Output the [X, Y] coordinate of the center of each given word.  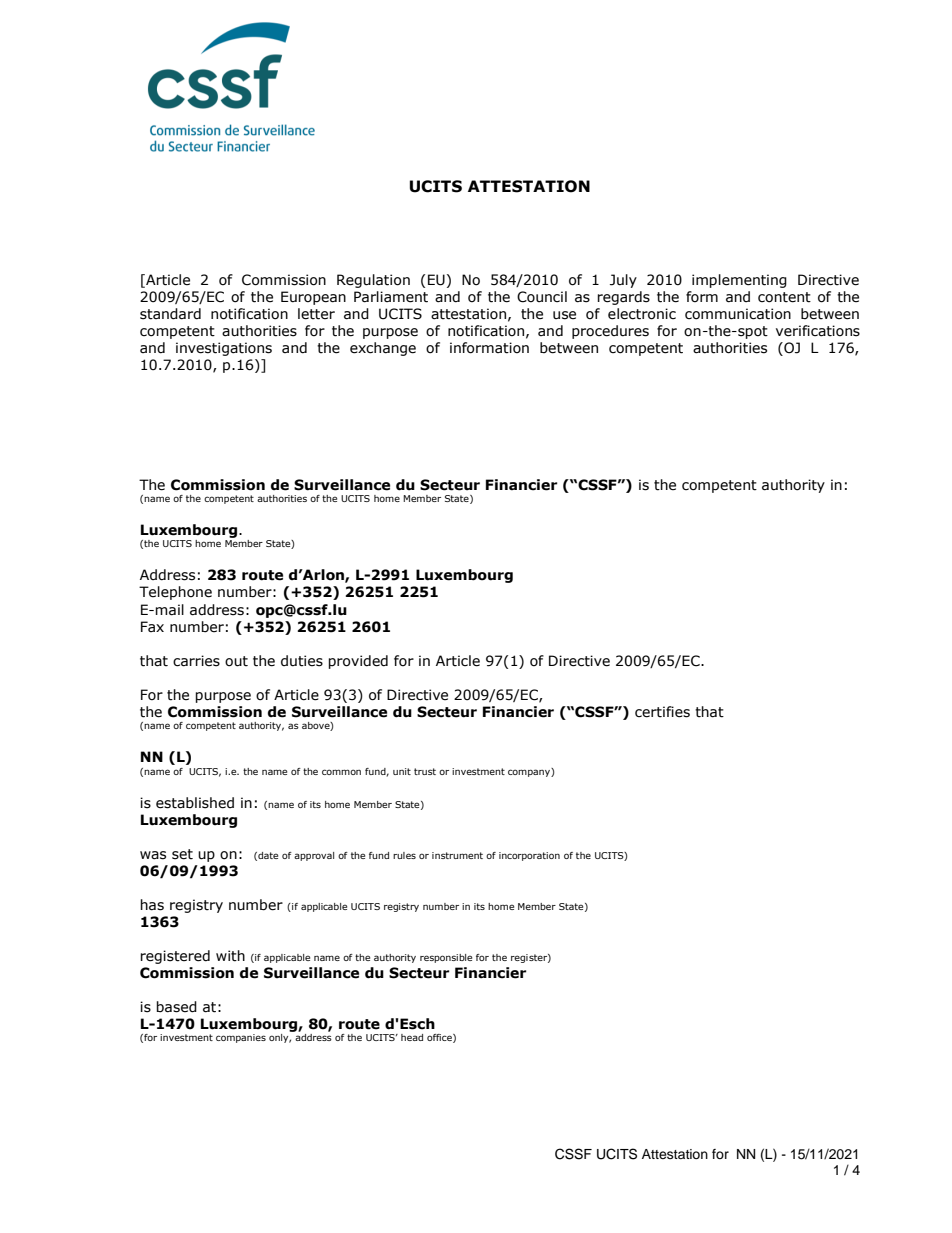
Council [542, 297]
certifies [662, 712]
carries [196, 661]
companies [241, 1038]
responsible [446, 958]
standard [170, 314]
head [412, 1037]
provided [358, 662]
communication [738, 314]
